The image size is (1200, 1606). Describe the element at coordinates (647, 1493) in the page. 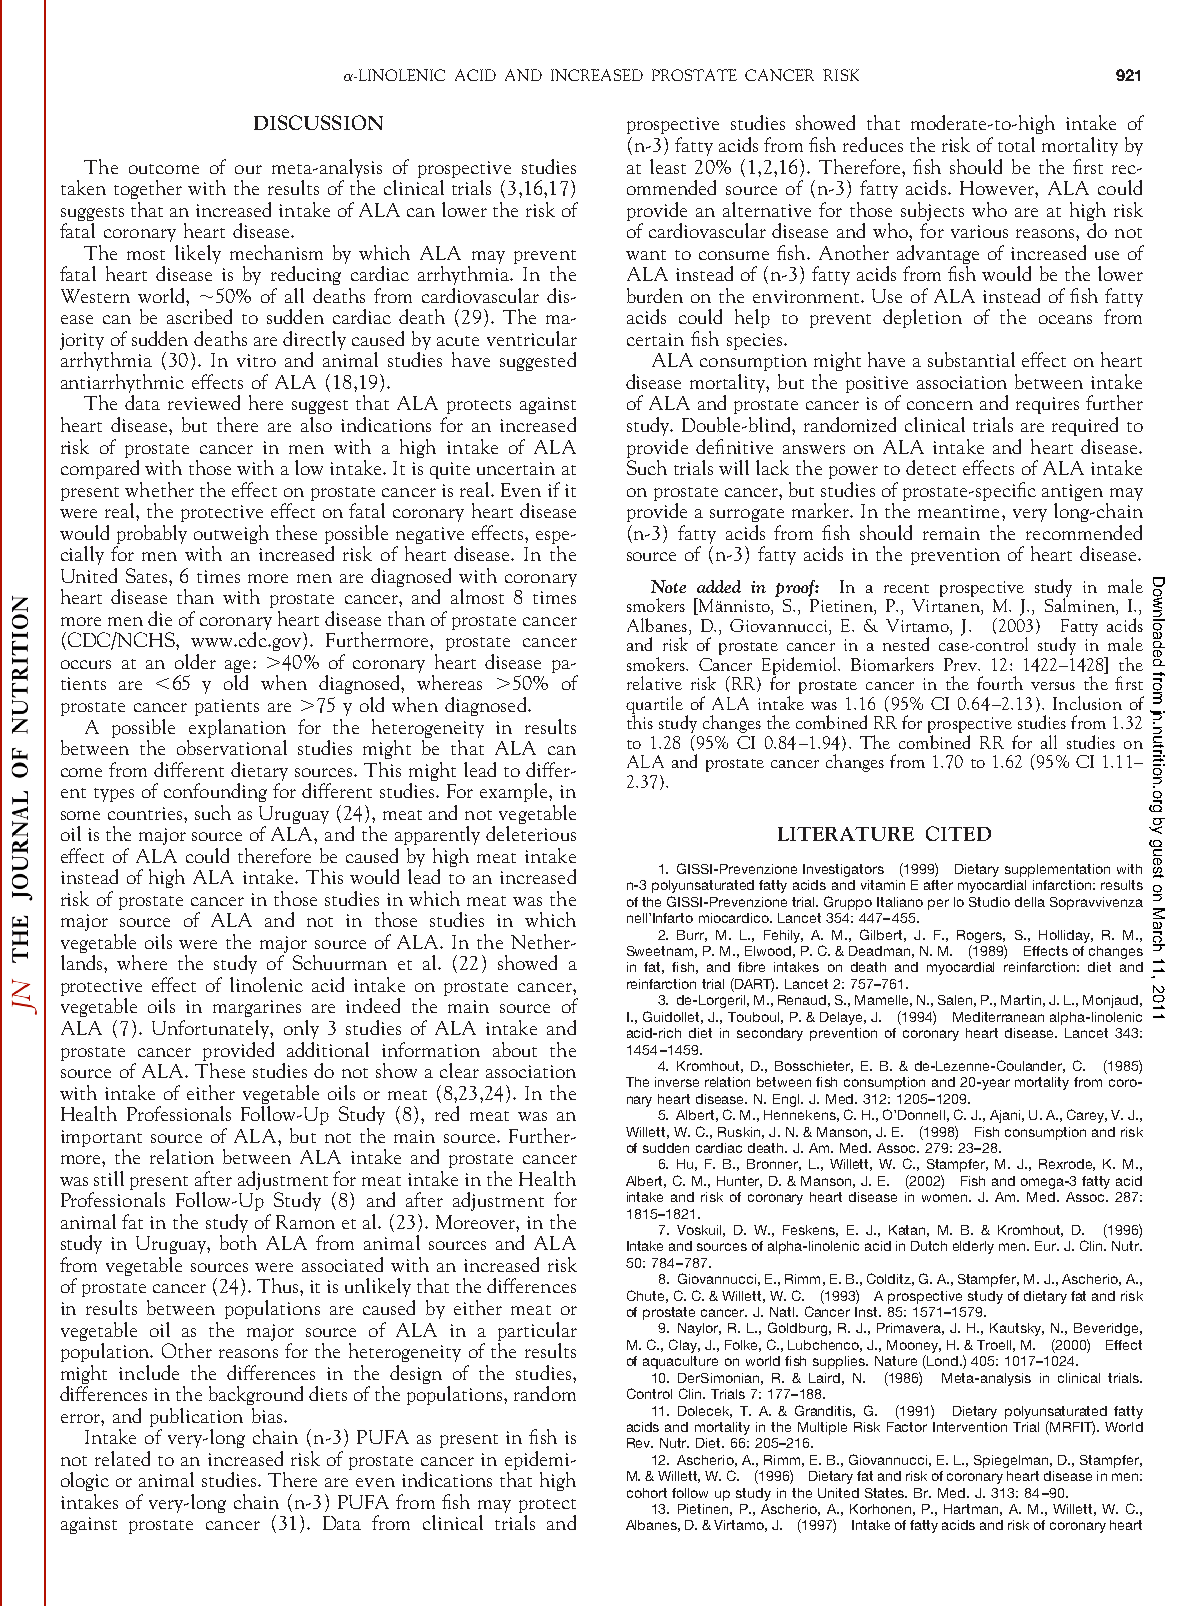

I see `cohort` at that location.
